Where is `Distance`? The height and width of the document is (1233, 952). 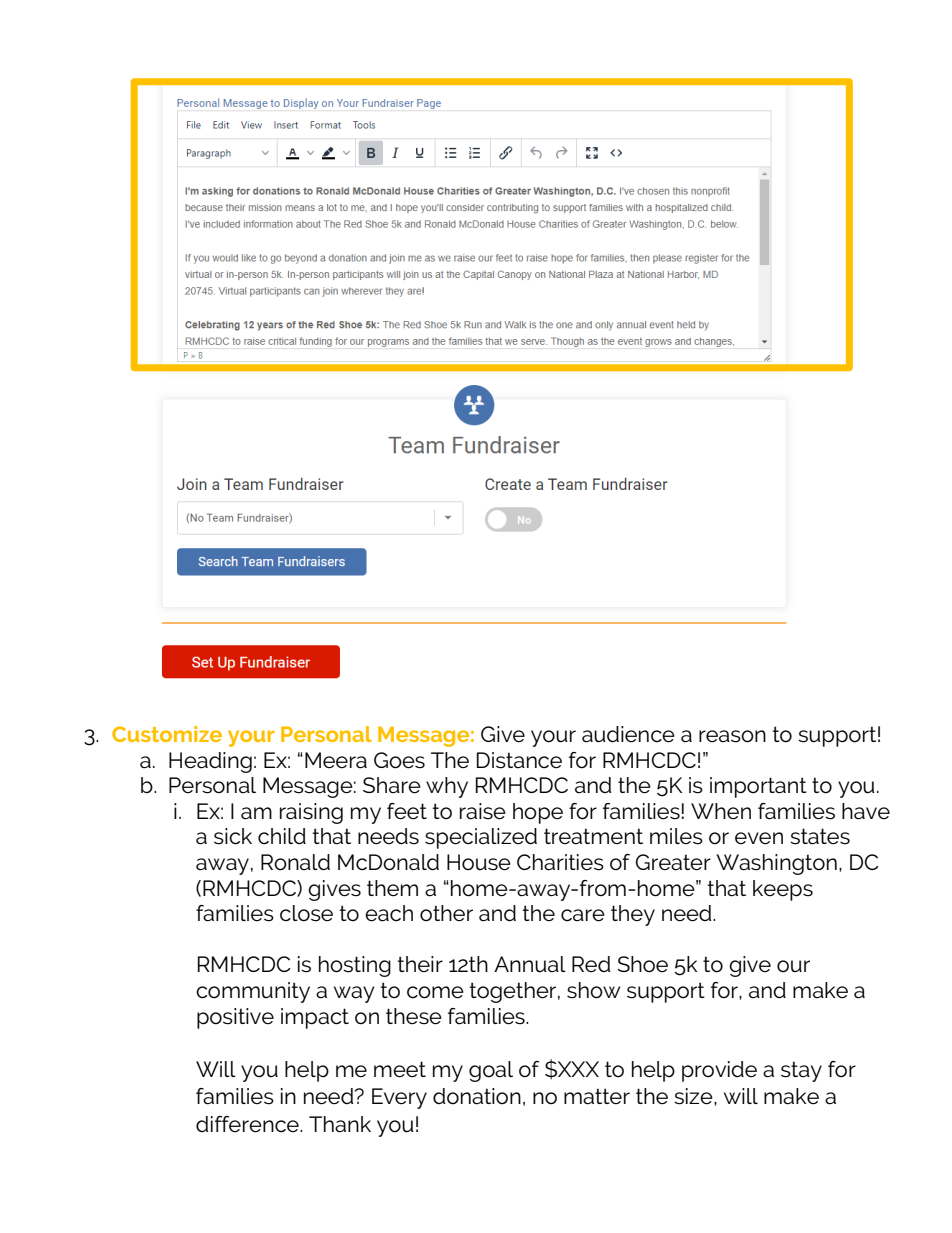
Distance is located at coordinates (519, 760).
